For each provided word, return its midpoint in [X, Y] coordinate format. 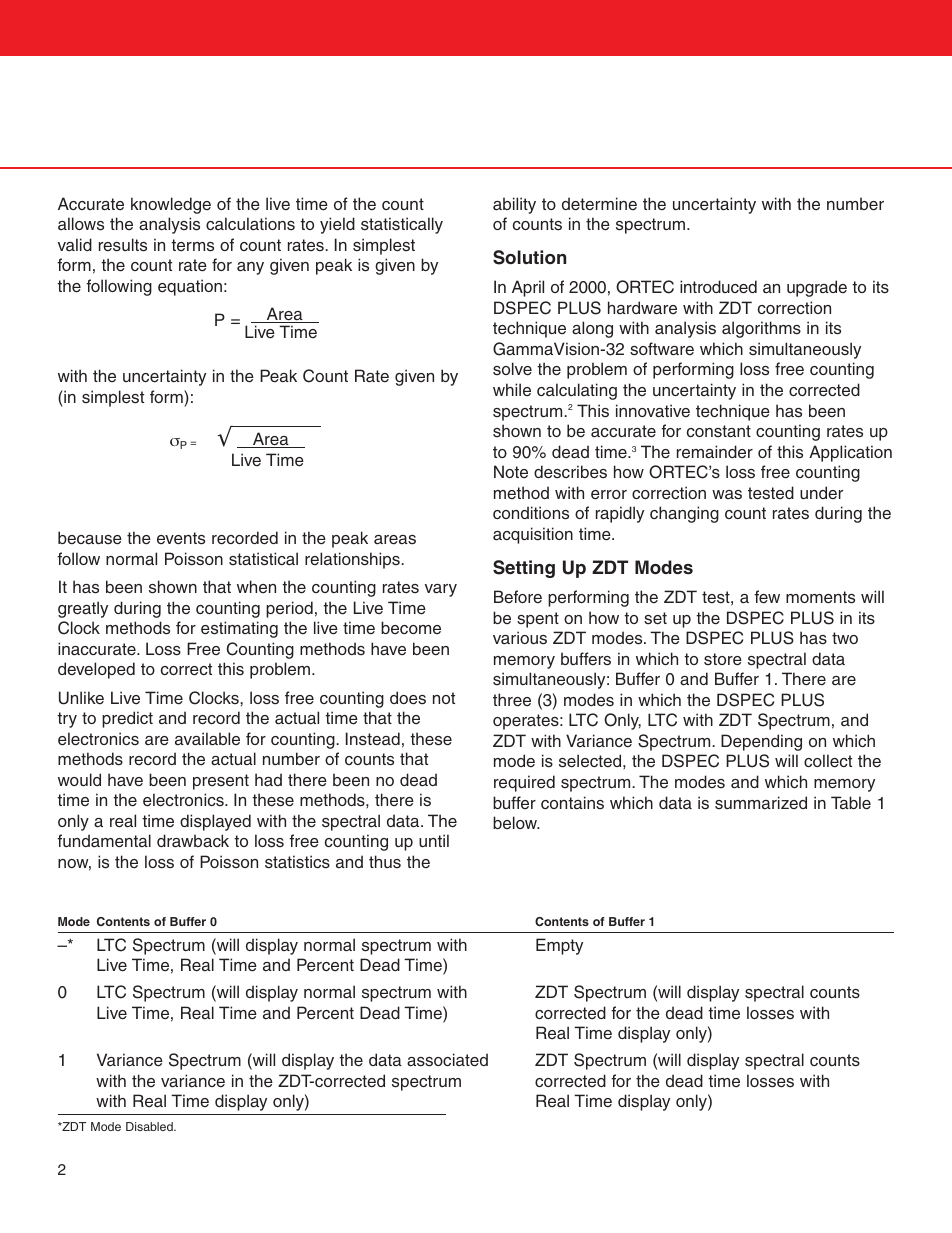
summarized [761, 802]
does [408, 698]
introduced [718, 287]
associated [447, 1060]
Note [511, 472]
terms [192, 245]
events [181, 538]
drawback [193, 841]
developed [96, 670]
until [434, 840]
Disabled [150, 1126]
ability [514, 205]
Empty [559, 946]
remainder [715, 452]
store [723, 659]
